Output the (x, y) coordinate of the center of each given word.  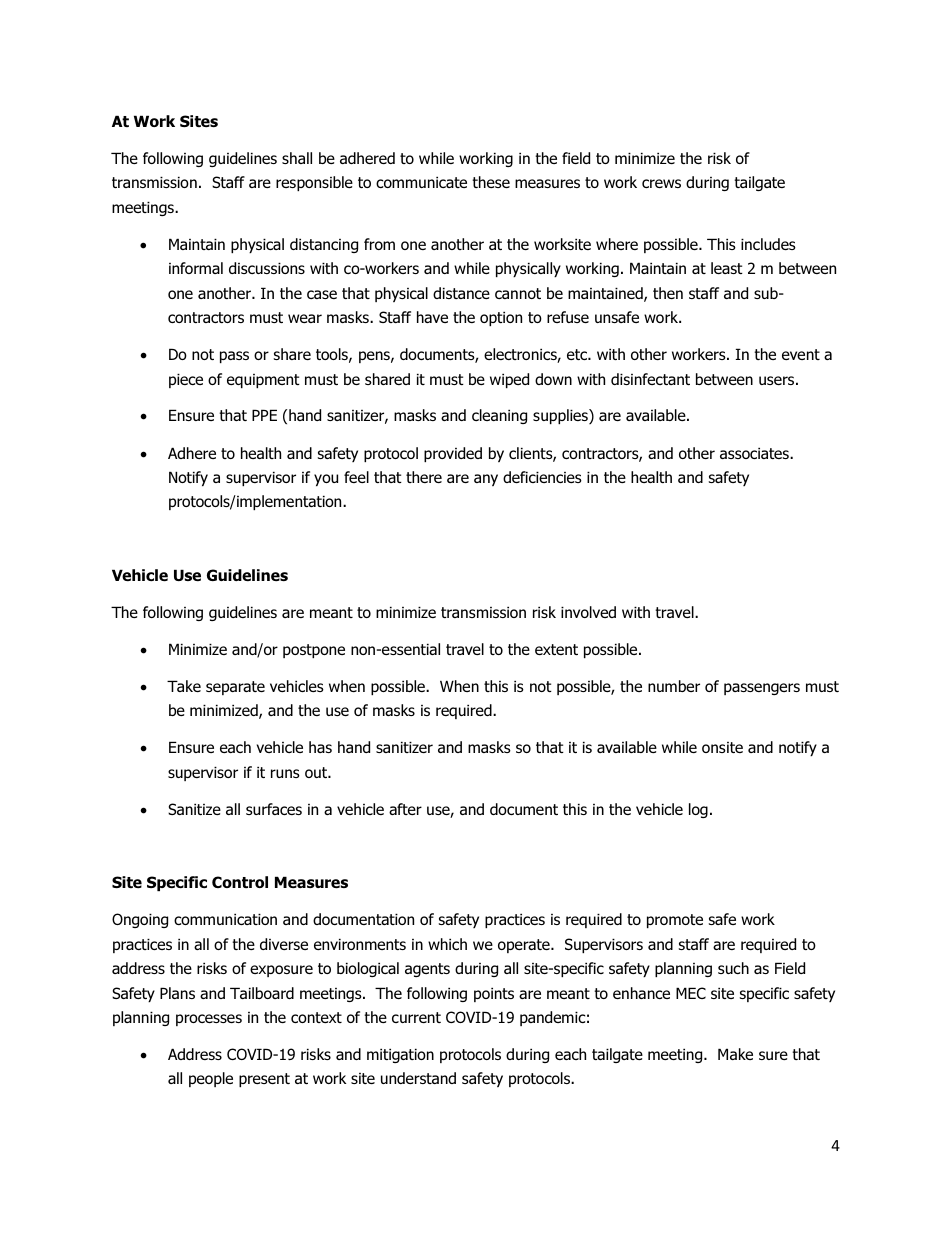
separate (235, 688)
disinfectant (650, 379)
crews (661, 183)
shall (297, 158)
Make (735, 1054)
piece (186, 380)
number (674, 686)
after (405, 809)
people (211, 1079)
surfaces (274, 809)
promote (675, 921)
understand (418, 1078)
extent (556, 649)
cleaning (499, 416)
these (491, 182)
